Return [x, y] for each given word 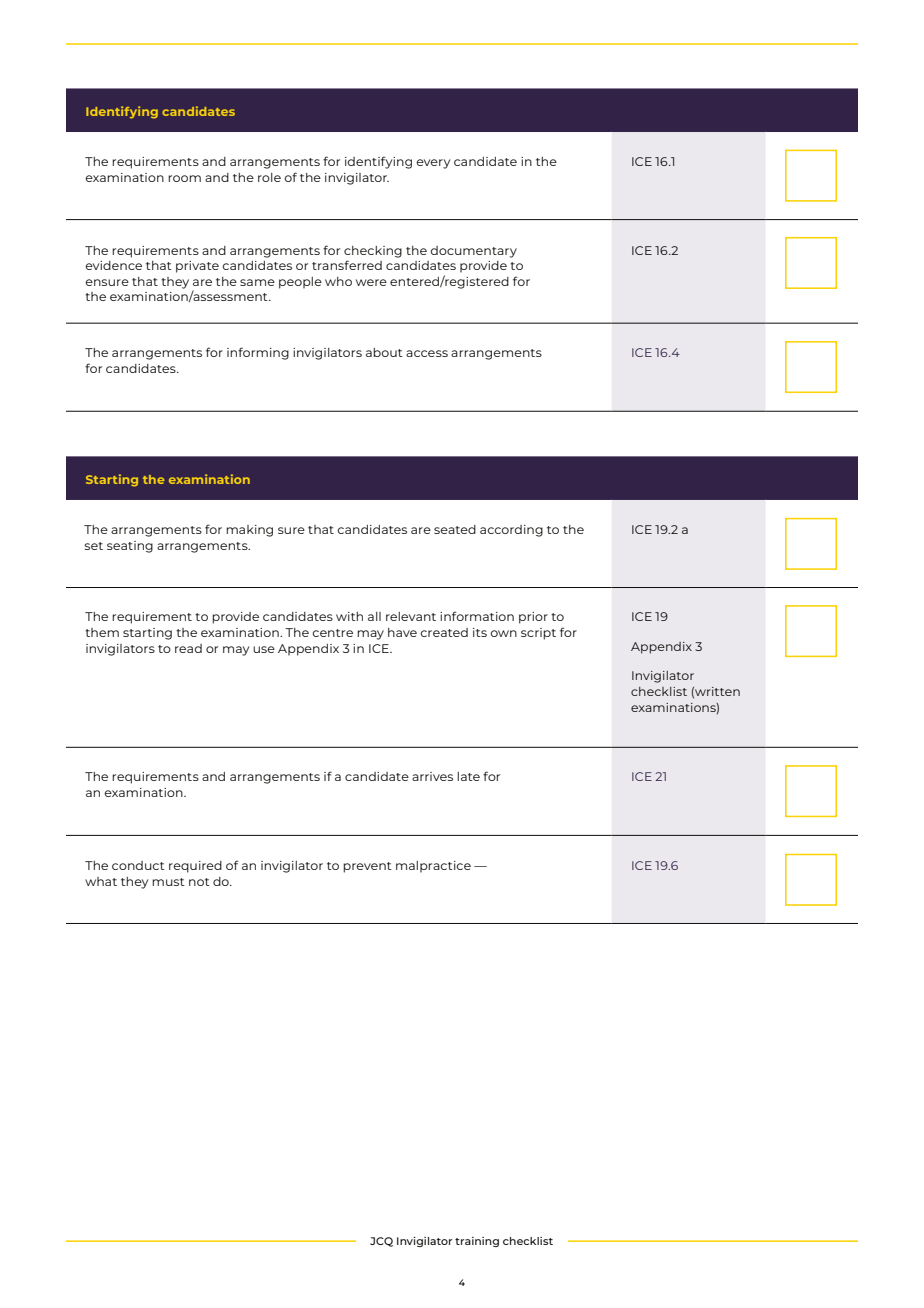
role [269, 177]
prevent [367, 867]
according [511, 531]
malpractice [433, 867]
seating [130, 547]
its [480, 632]
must [168, 882]
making [249, 531]
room [184, 178]
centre [332, 633]
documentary [473, 252]
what [101, 881]
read [188, 648]
